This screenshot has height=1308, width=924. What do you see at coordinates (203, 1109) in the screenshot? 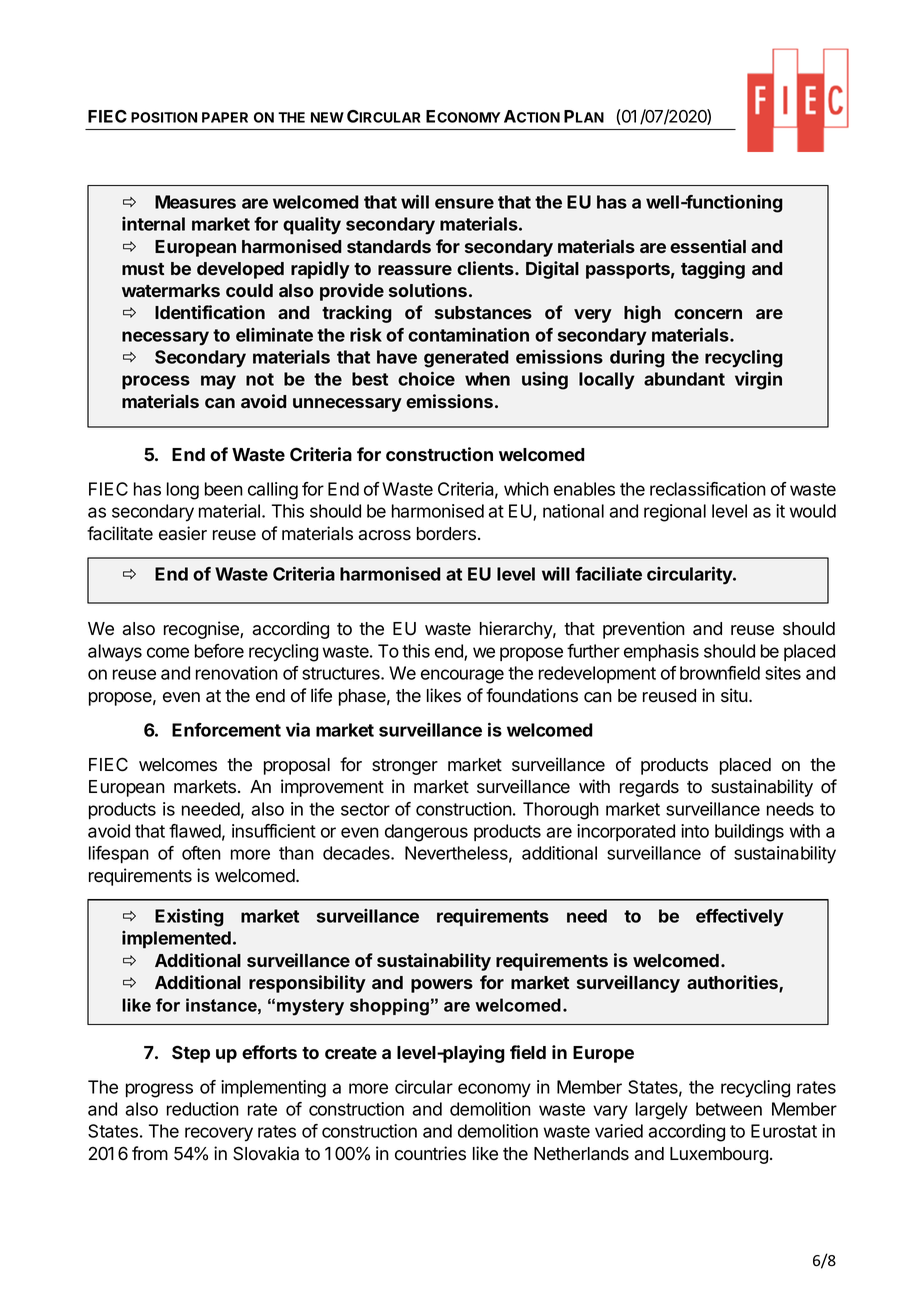
I see `reduction` at bounding box center [203, 1109].
